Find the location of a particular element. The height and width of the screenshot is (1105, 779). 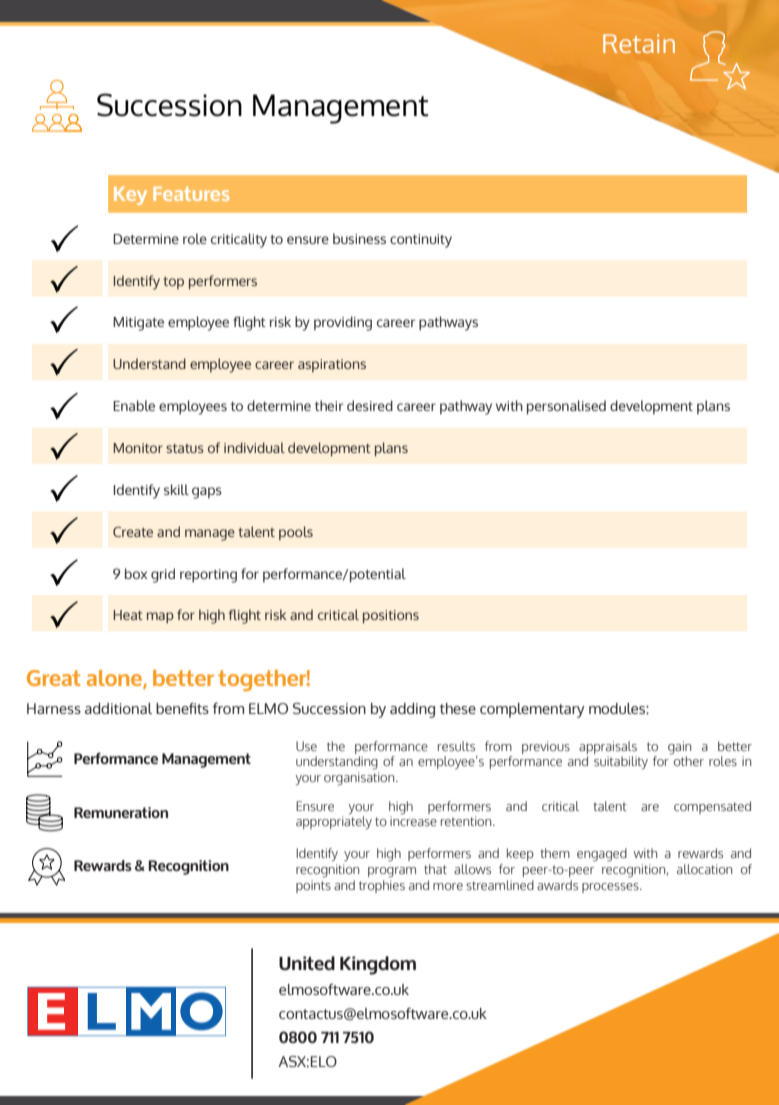

Create is located at coordinates (133, 532).
